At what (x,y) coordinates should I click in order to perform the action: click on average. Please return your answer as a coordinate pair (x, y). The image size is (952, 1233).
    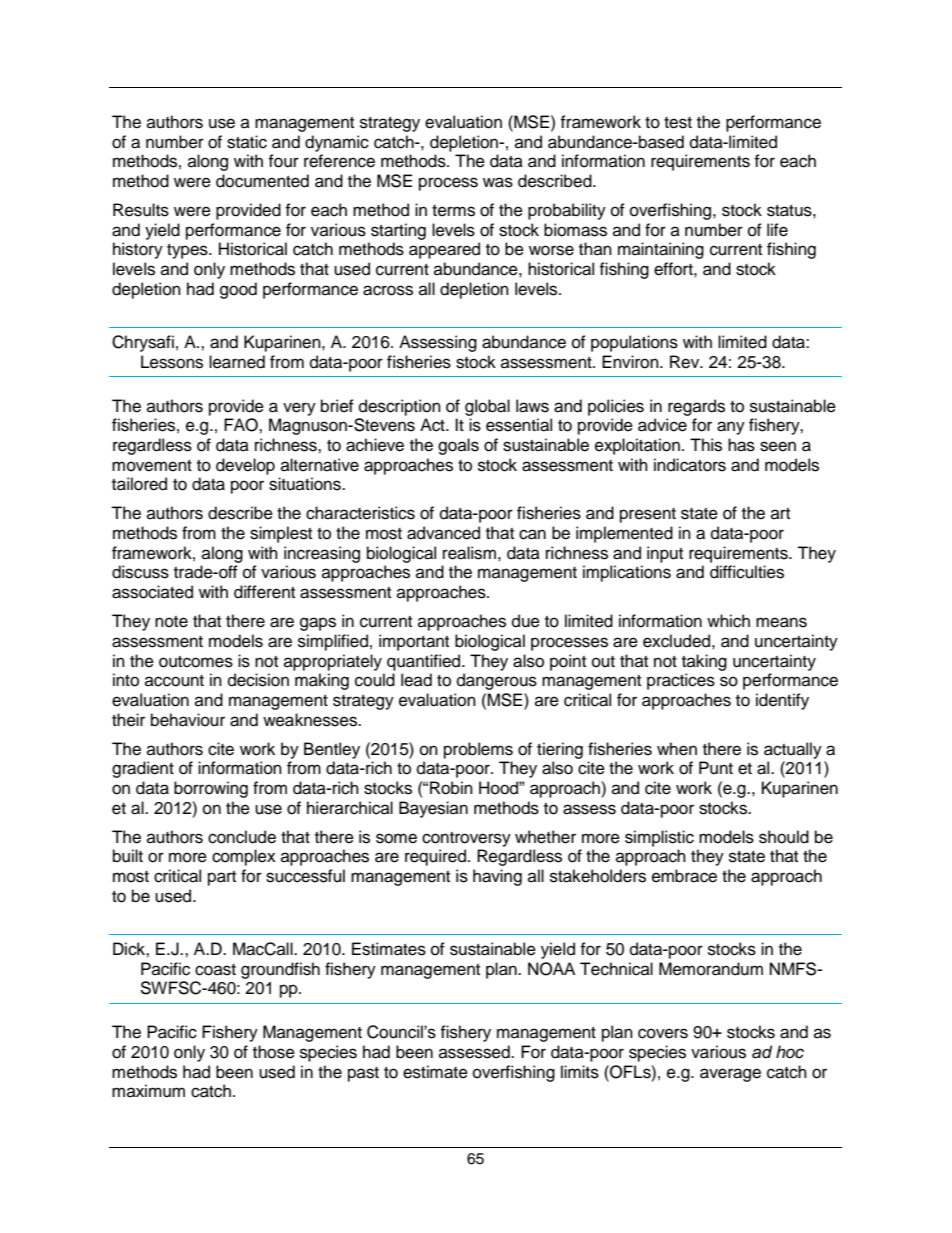
    Looking at the image, I should click on (730, 1075).
